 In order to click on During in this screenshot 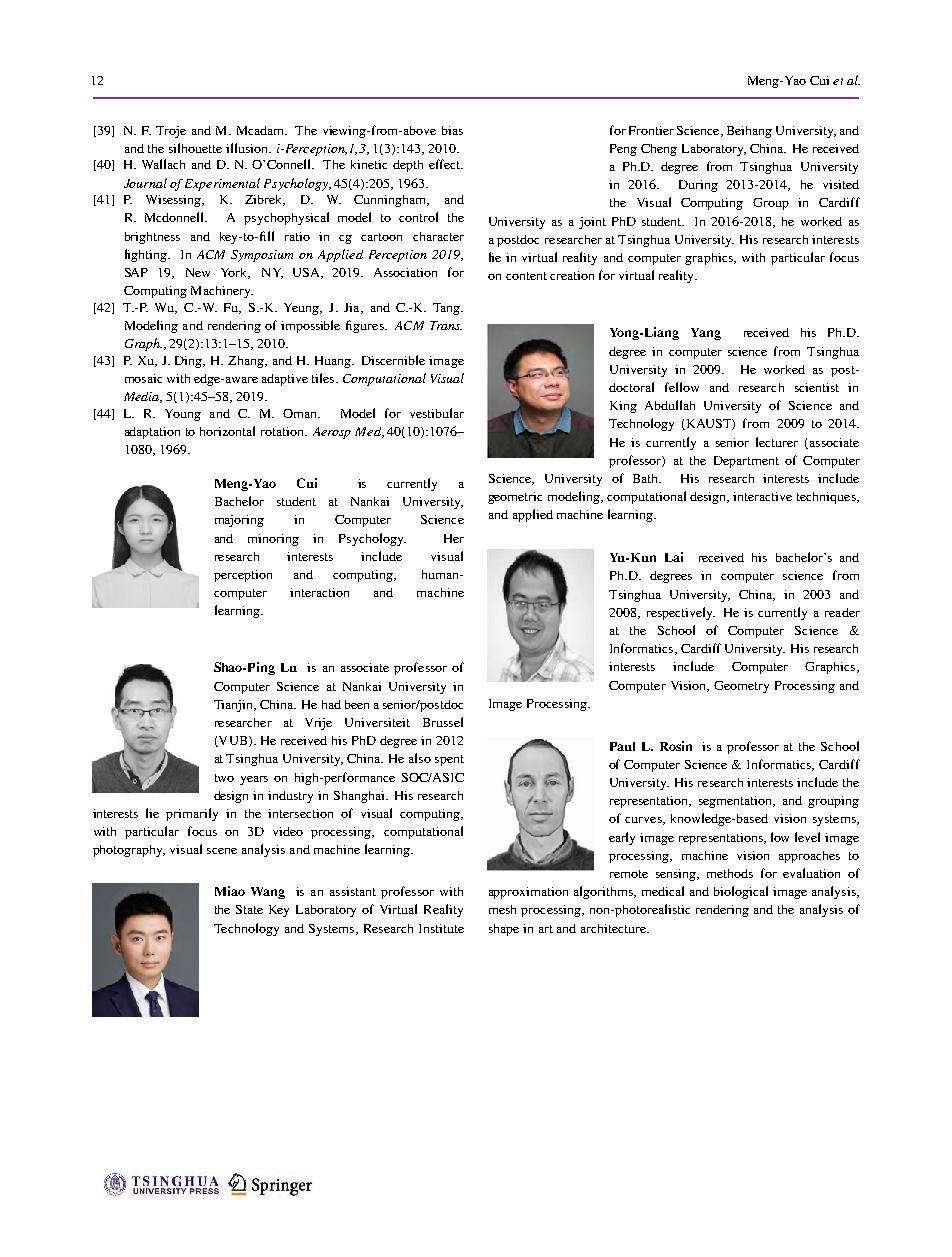, I will do `click(698, 186)`.
